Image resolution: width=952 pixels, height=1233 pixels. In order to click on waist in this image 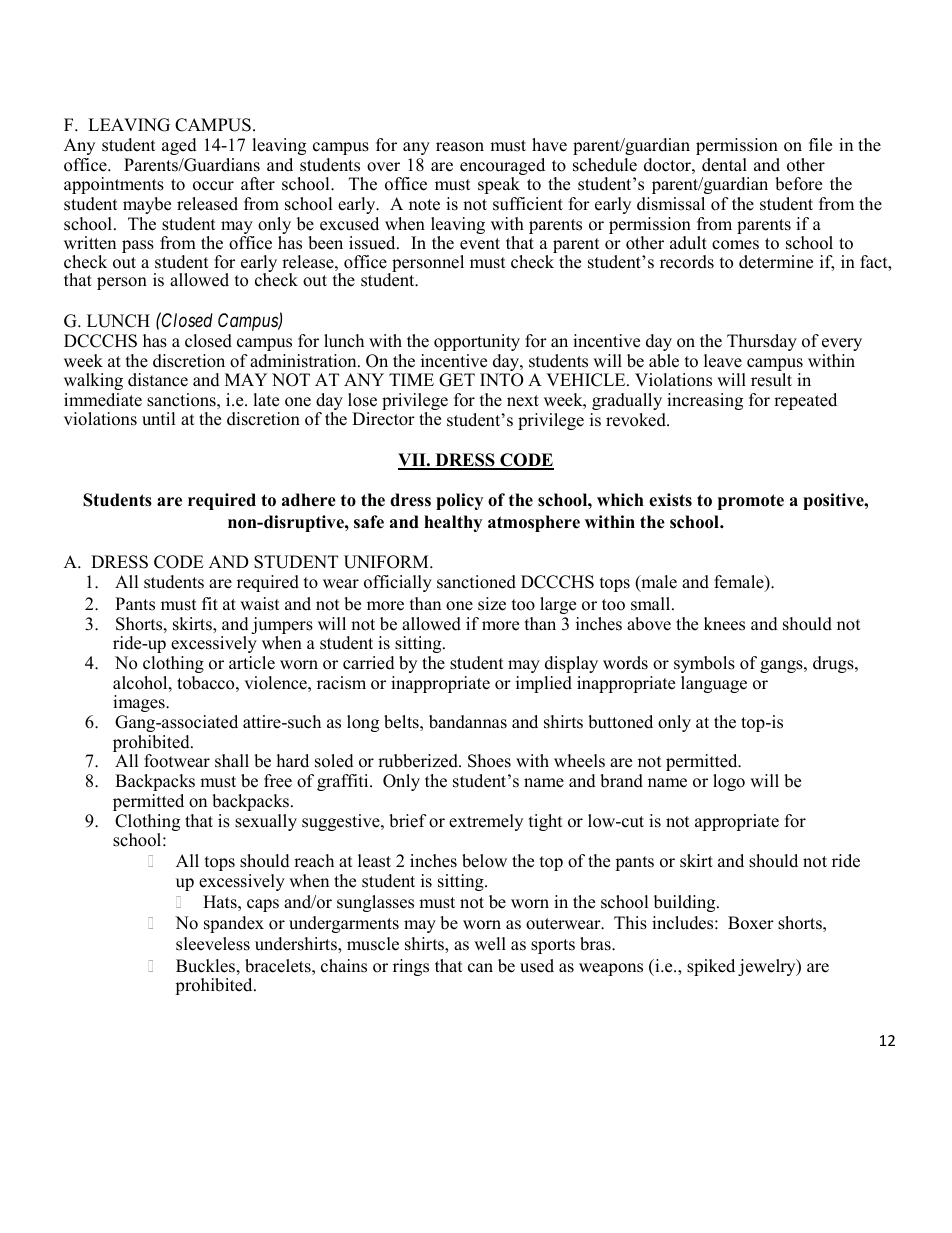, I will do `click(260, 604)`.
